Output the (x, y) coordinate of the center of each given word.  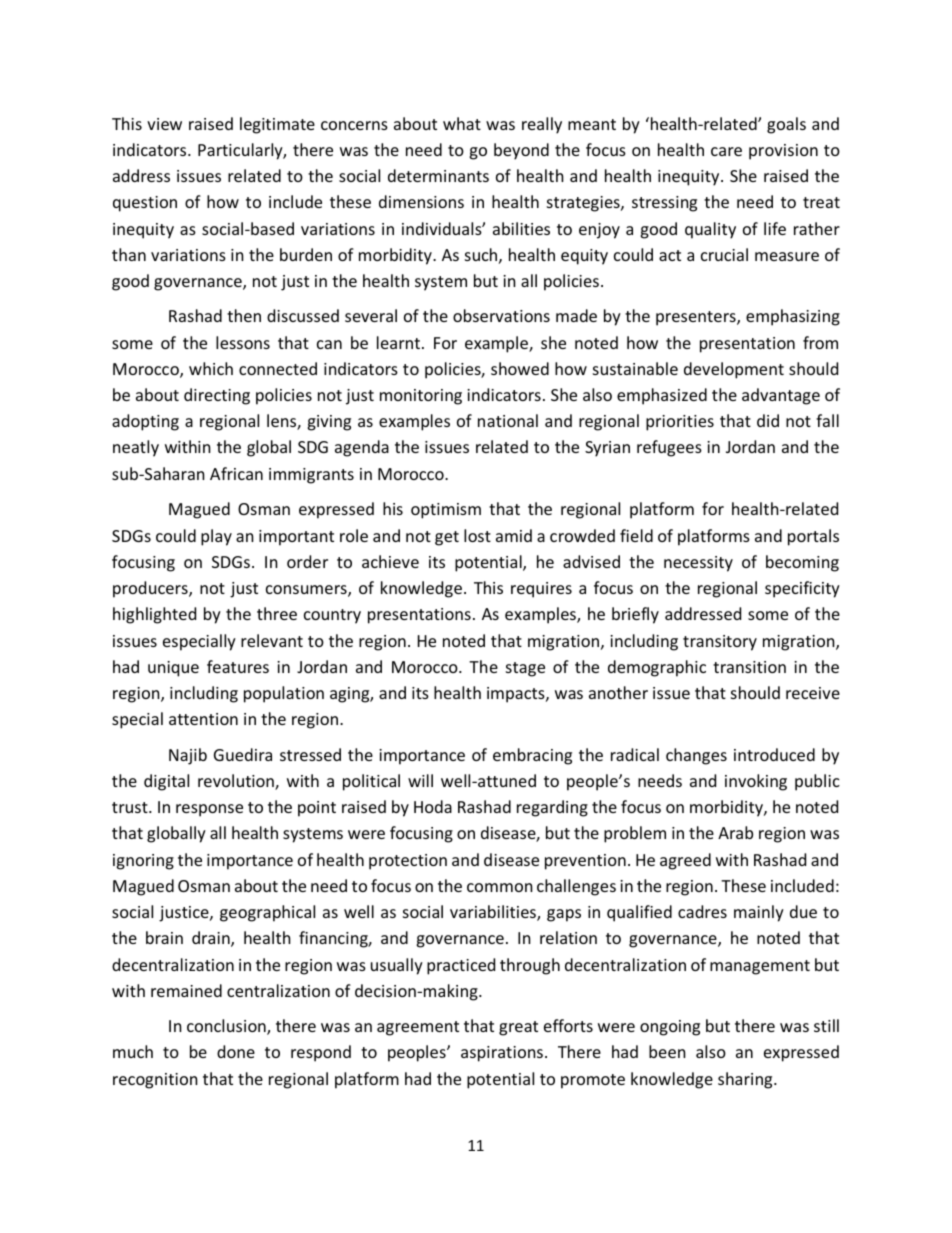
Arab (735, 832)
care (726, 151)
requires (541, 590)
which (211, 368)
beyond (521, 151)
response (209, 810)
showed (520, 368)
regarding (552, 808)
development (734, 370)
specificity (802, 589)
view (164, 124)
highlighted (154, 615)
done (236, 1051)
